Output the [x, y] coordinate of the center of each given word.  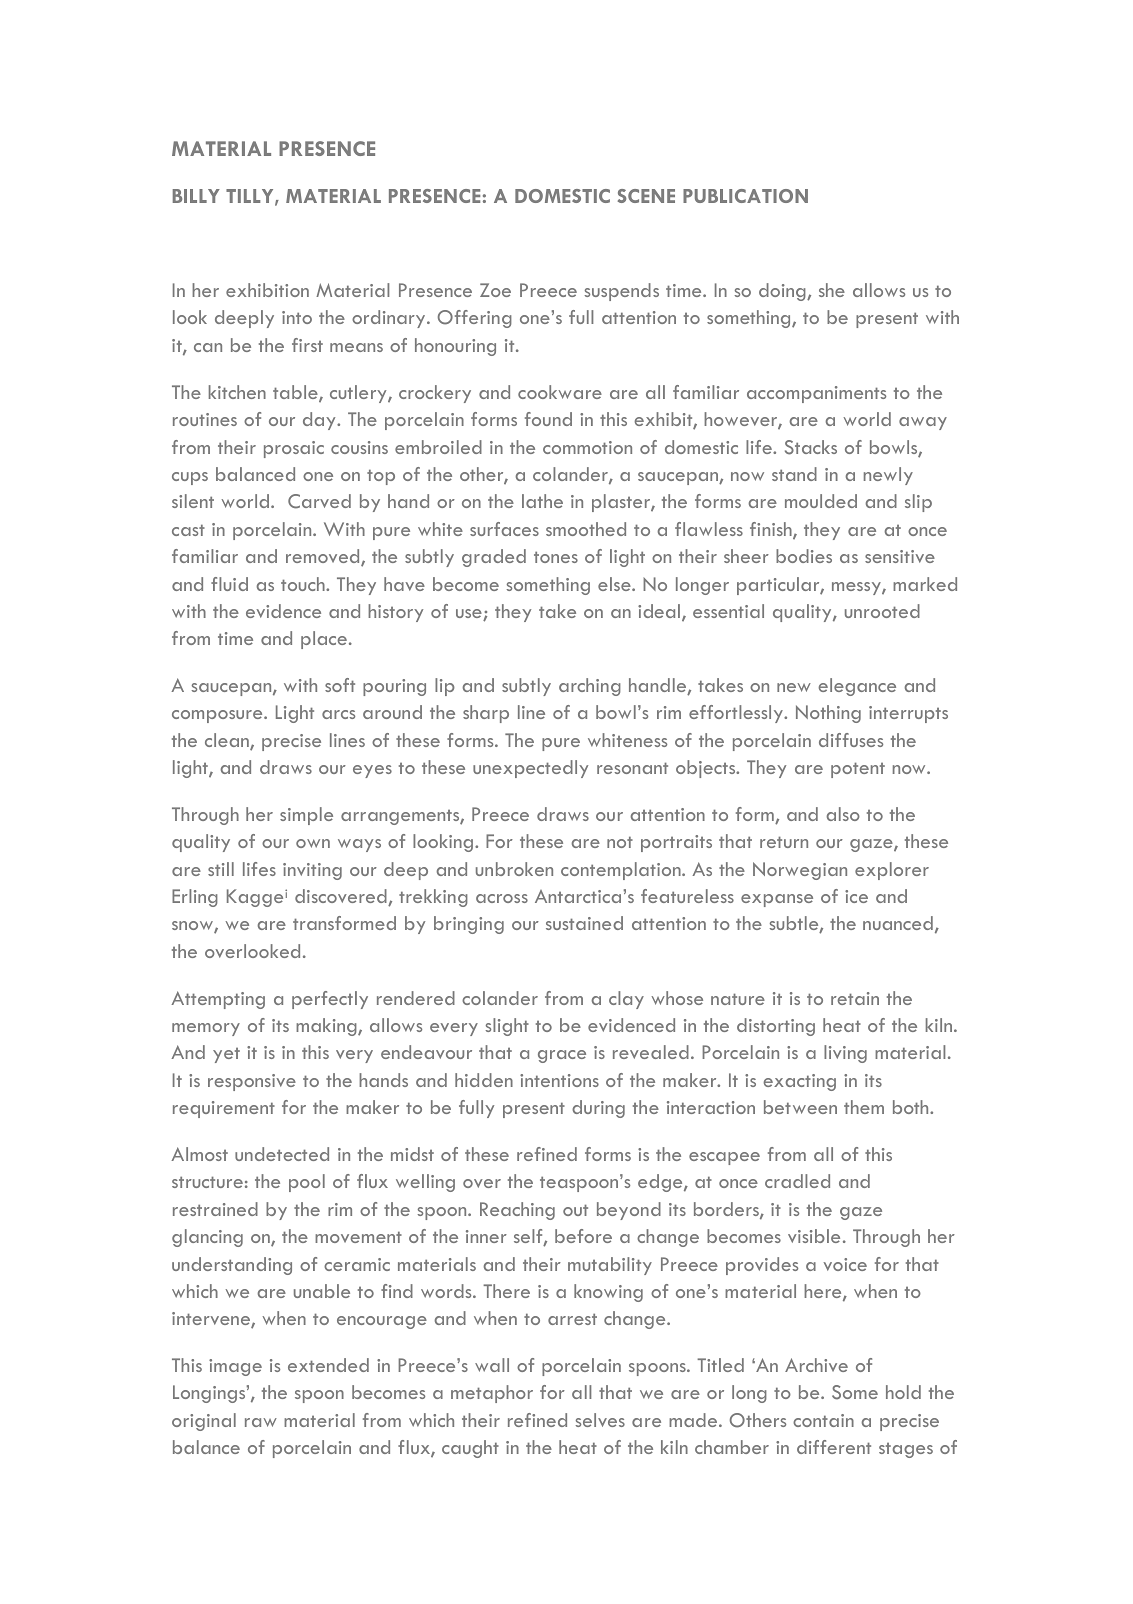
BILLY [196, 196]
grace [562, 1056]
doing [783, 292]
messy [857, 588]
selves [600, 1420]
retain [855, 998]
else [615, 584]
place [325, 640]
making [327, 1027]
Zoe [495, 290]
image [235, 1367]
